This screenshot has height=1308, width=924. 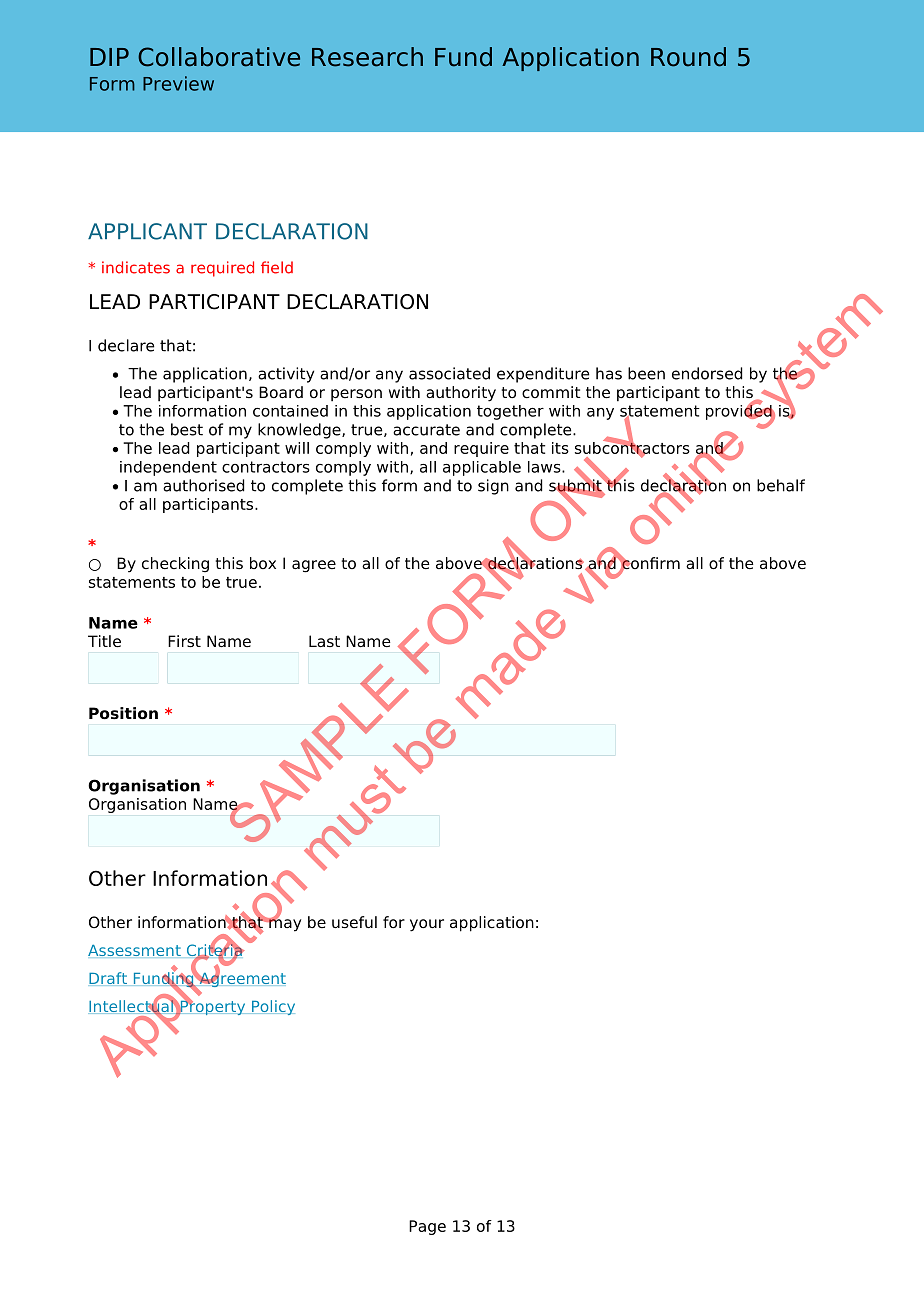 I want to click on Page, so click(x=427, y=1227).
